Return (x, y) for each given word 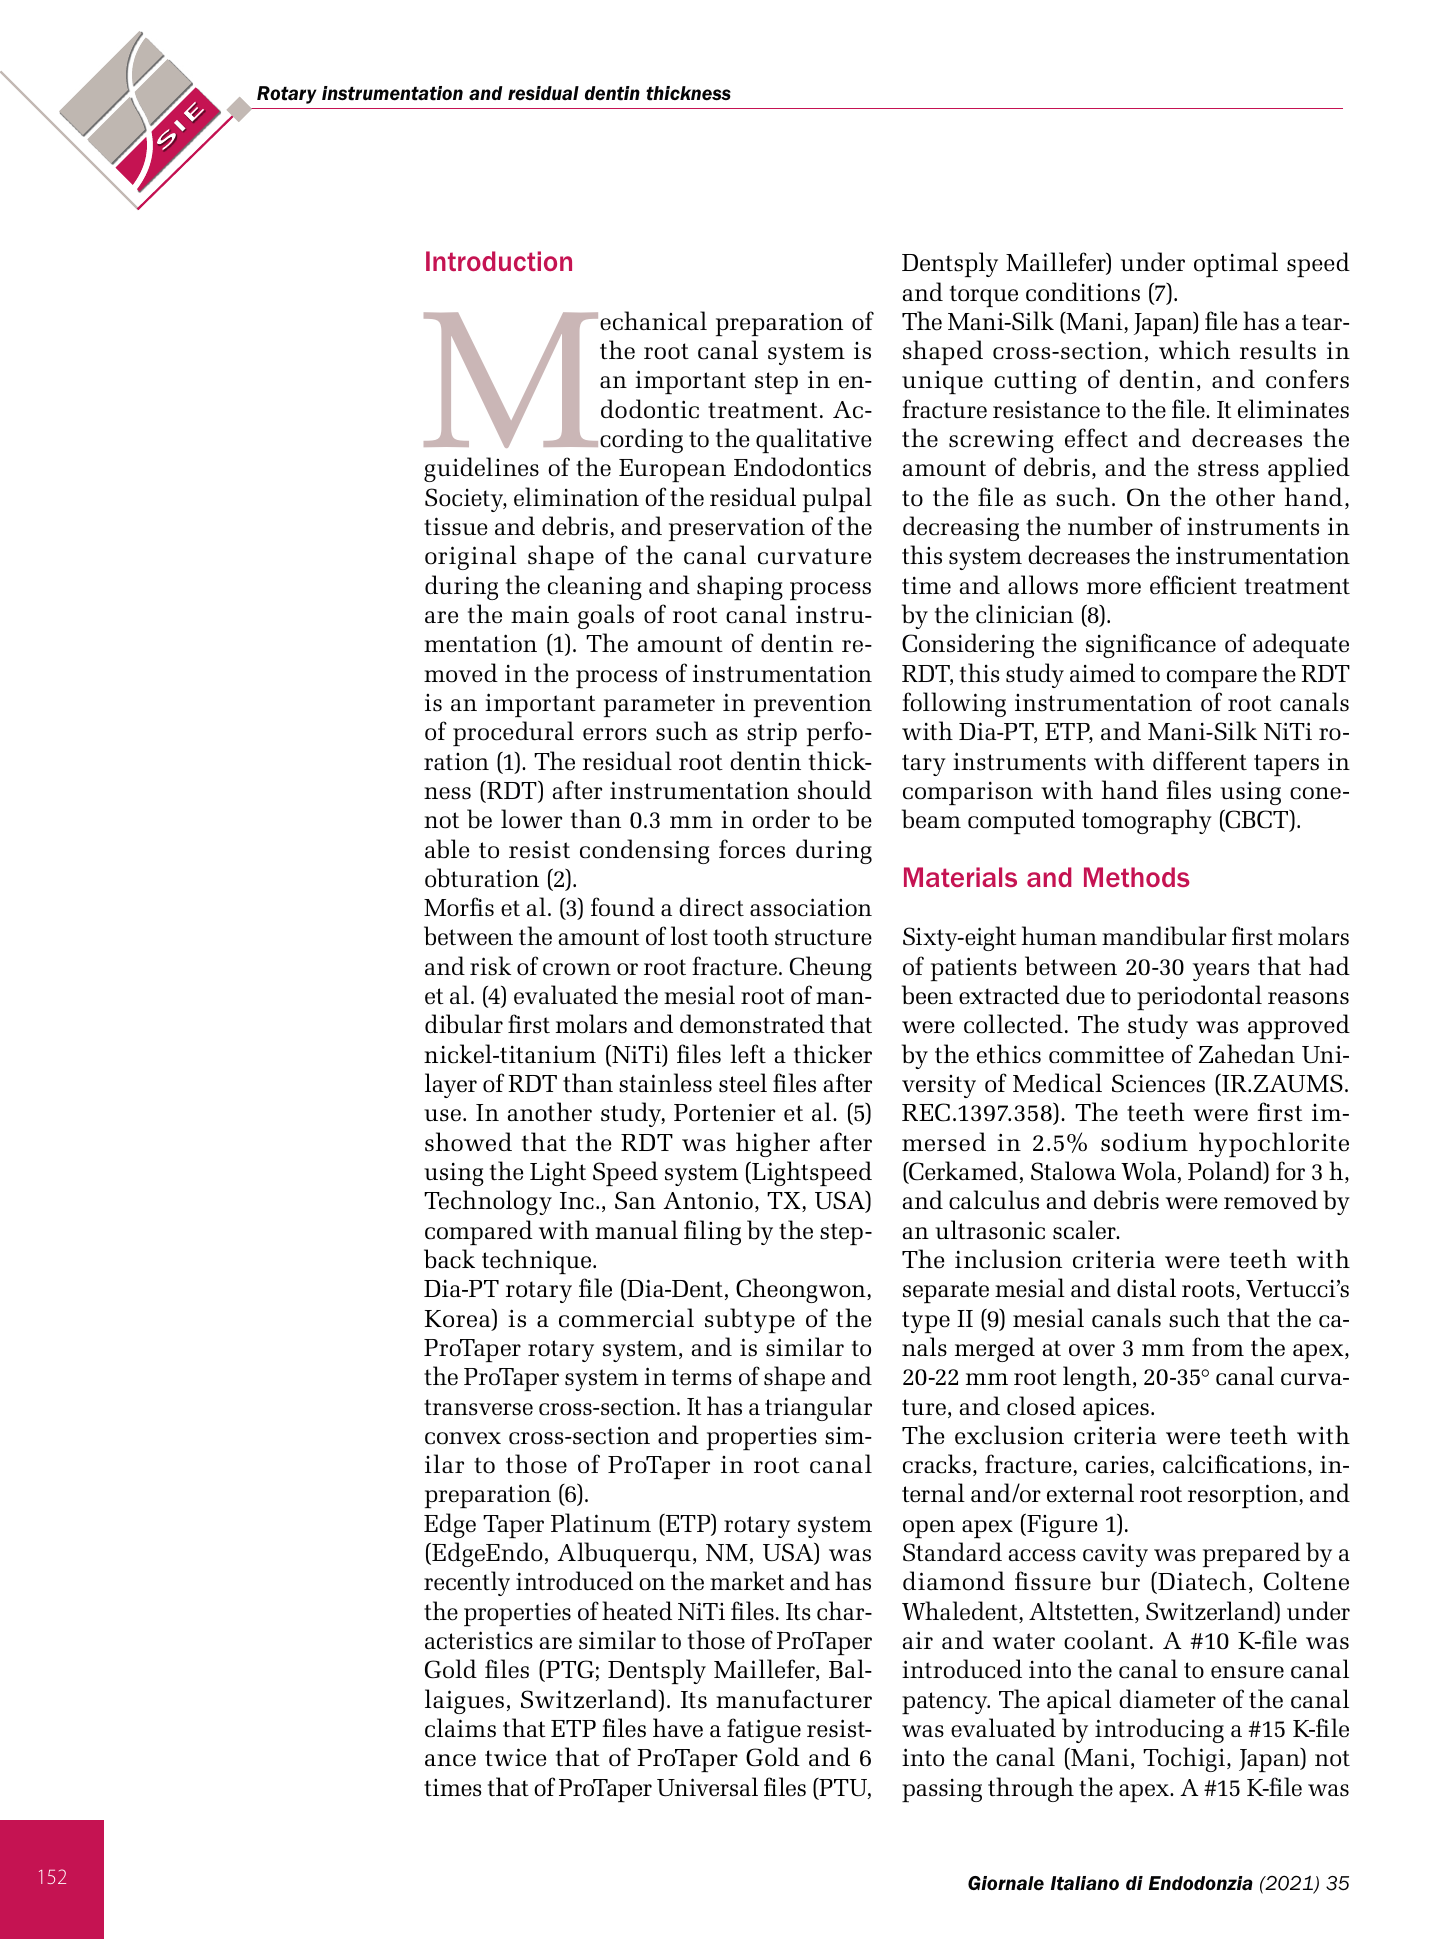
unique (942, 382)
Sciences (1158, 1083)
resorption (1244, 1496)
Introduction (499, 261)
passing (942, 1791)
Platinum (601, 1523)
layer (451, 1085)
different (1200, 761)
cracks (937, 1464)
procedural (513, 733)
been (927, 995)
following (954, 704)
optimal (1236, 265)
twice (515, 1757)
